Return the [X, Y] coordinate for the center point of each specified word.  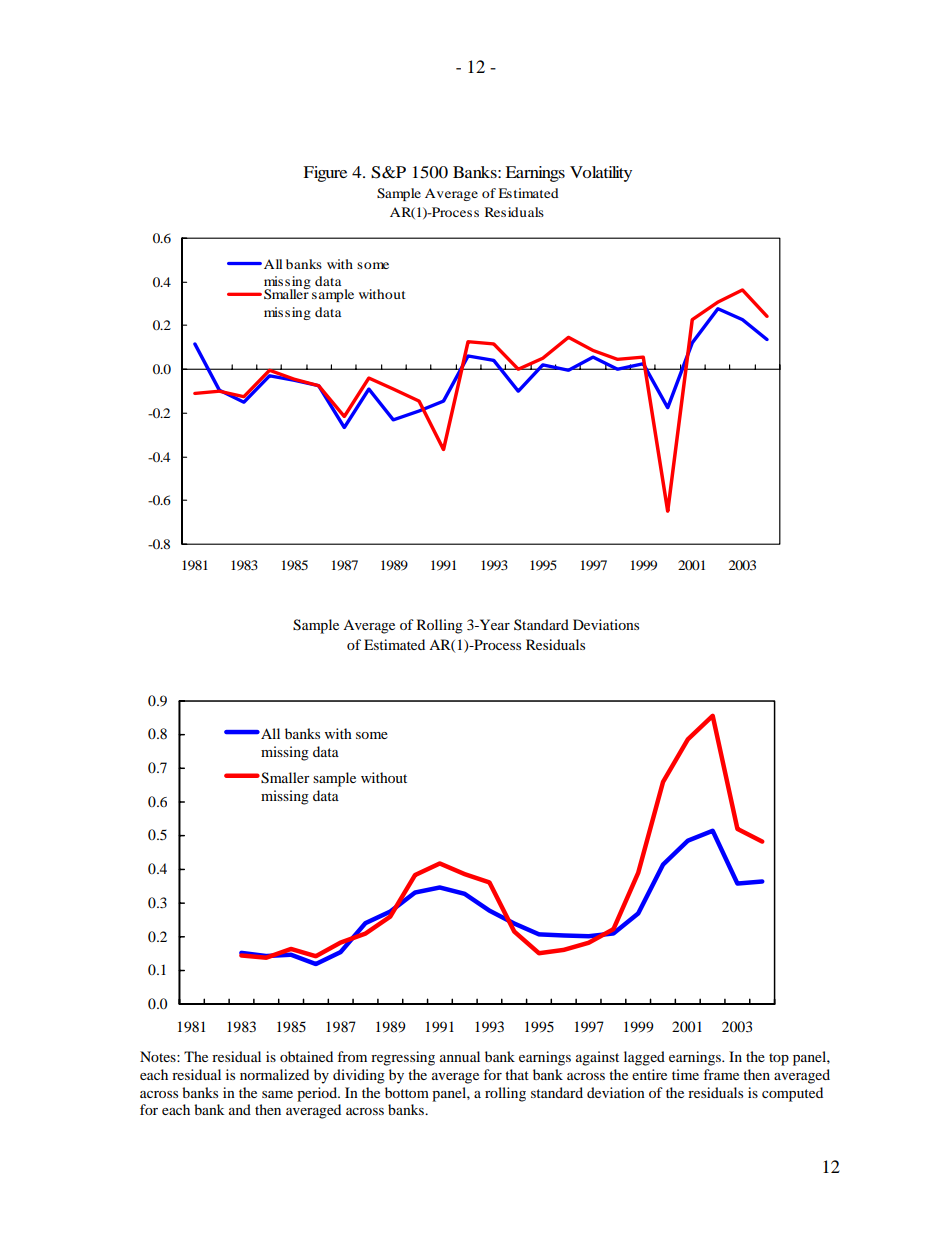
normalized [274, 1074]
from [352, 1056]
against [597, 1058]
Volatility [601, 174]
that [517, 1074]
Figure [325, 174]
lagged [644, 1058]
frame [721, 1074]
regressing [403, 1058]
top [779, 1059]
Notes [159, 1056]
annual [460, 1056]
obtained [306, 1056]
